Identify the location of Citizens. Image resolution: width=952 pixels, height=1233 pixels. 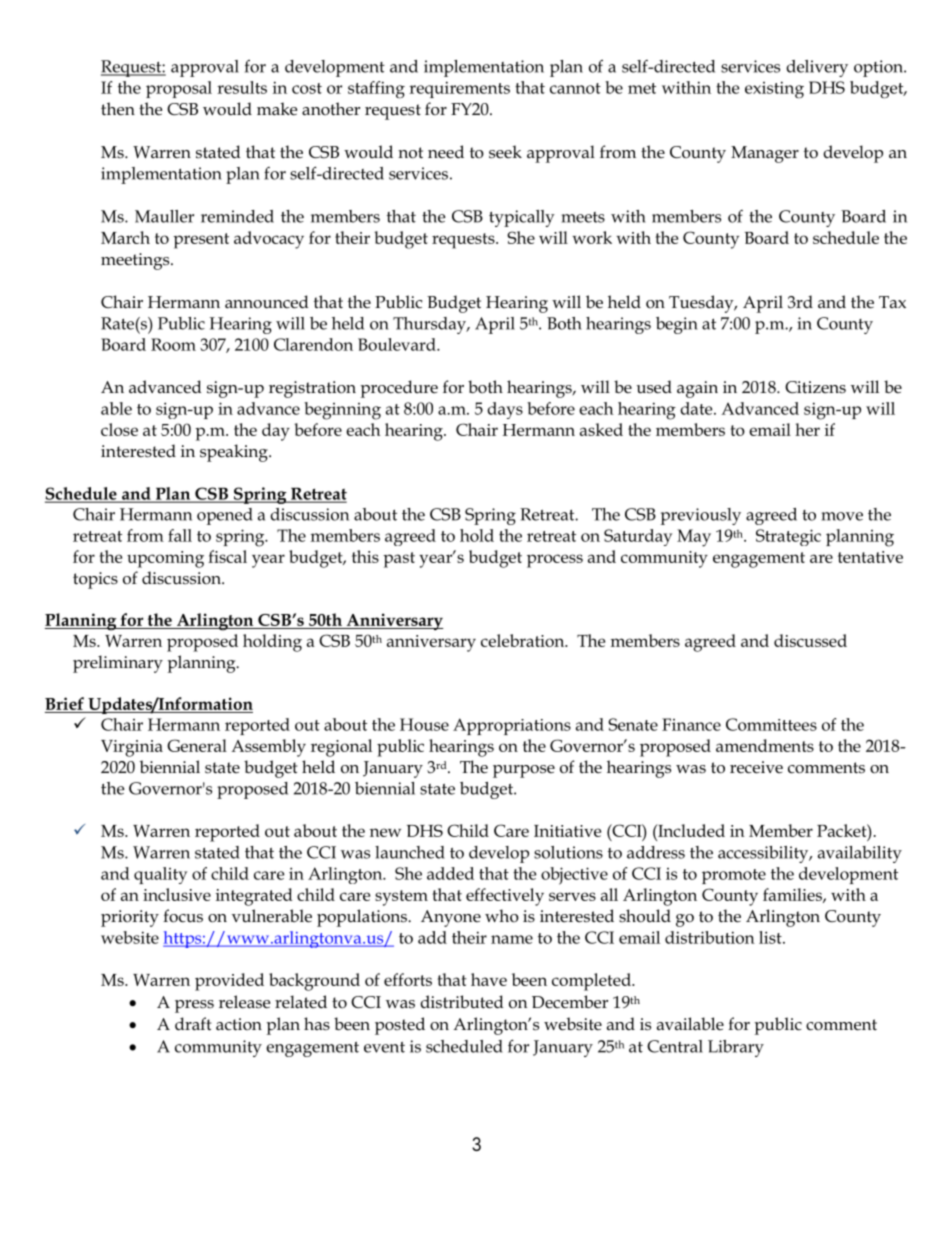
(815, 387).
